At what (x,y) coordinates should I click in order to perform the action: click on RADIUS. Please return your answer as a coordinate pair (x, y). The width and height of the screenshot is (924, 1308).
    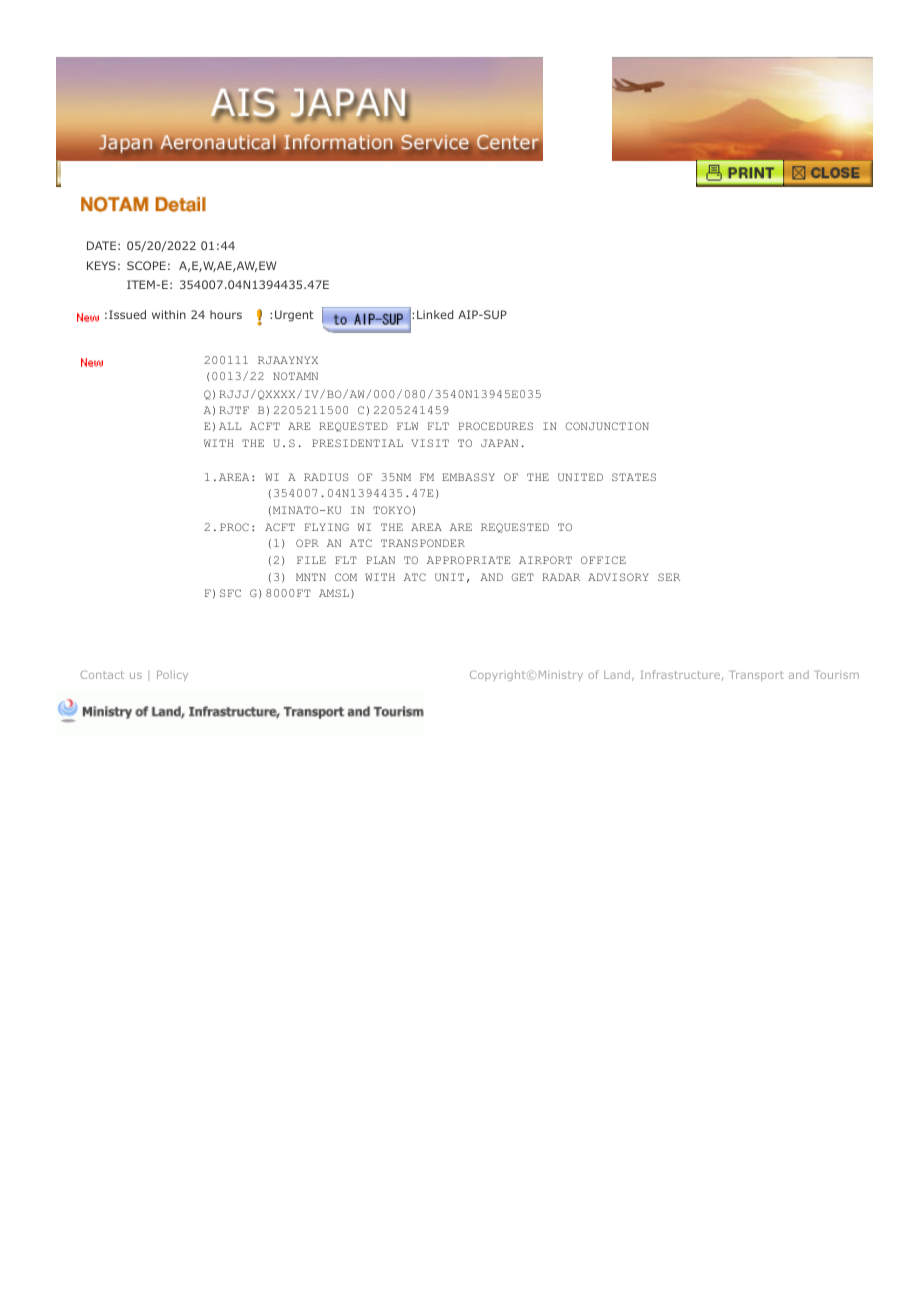
    Looking at the image, I should click on (326, 477).
